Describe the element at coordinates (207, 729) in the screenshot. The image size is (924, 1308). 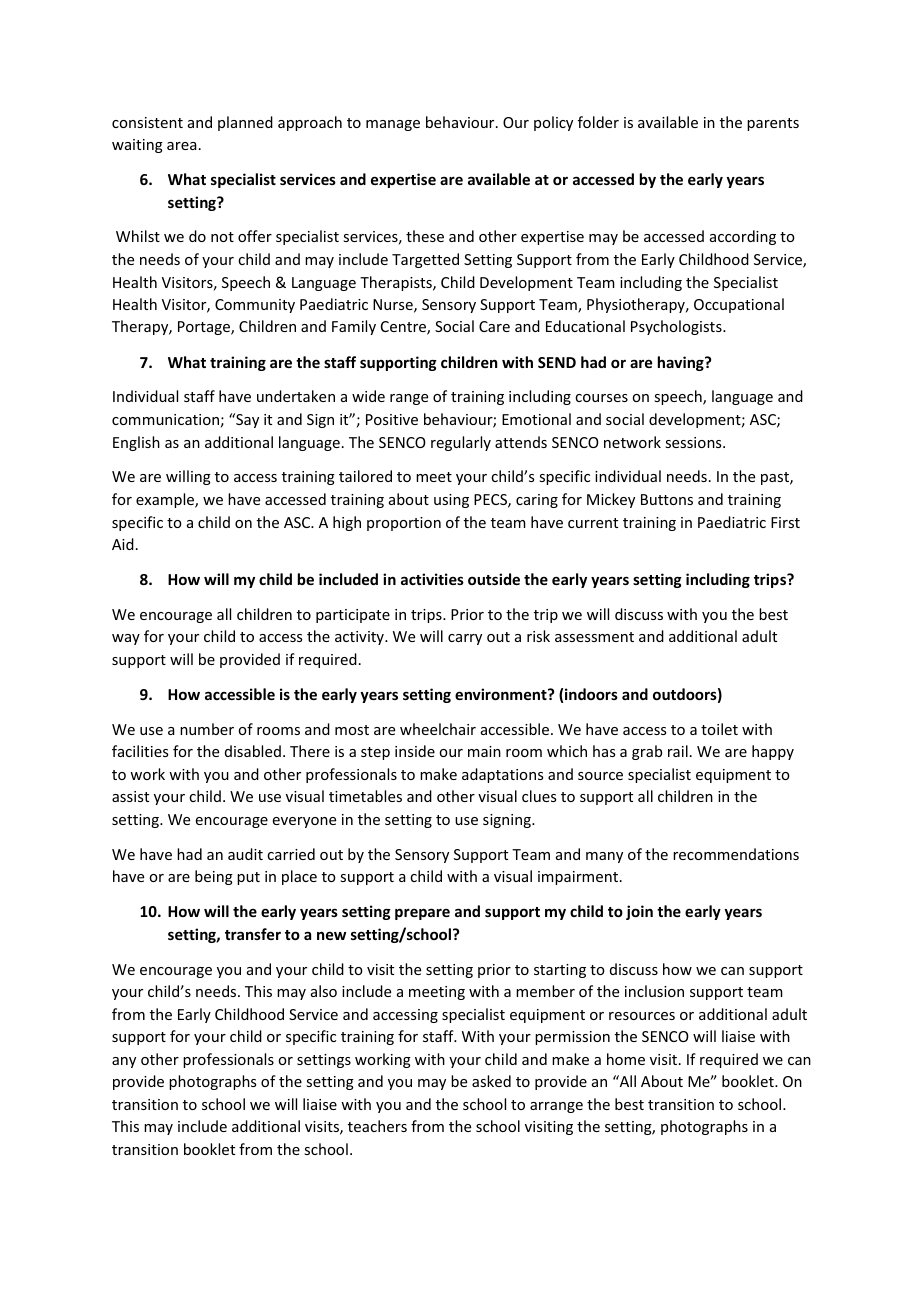
I see `number` at that location.
